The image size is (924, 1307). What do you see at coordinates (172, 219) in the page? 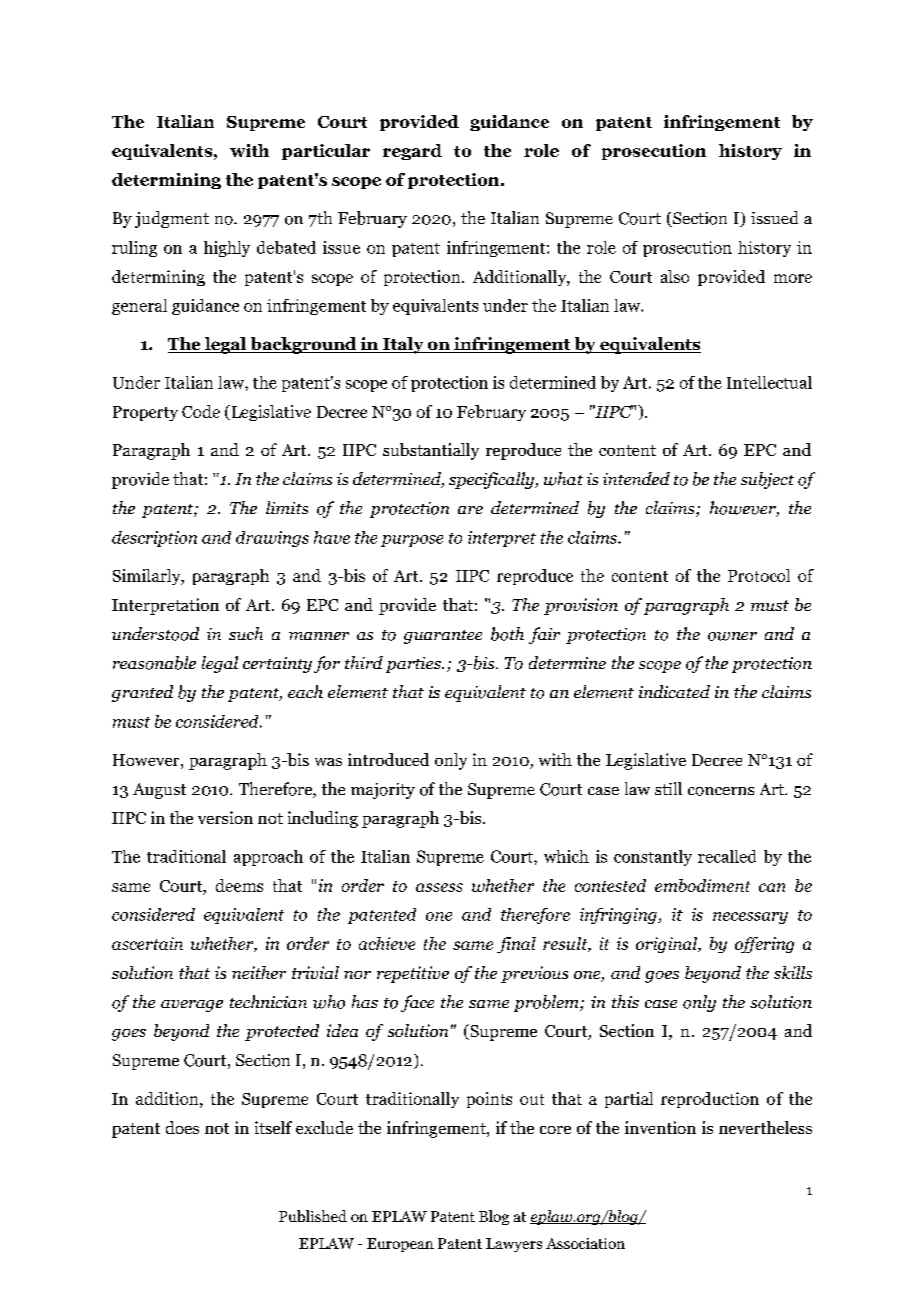
I see `judgment` at bounding box center [172, 219].
